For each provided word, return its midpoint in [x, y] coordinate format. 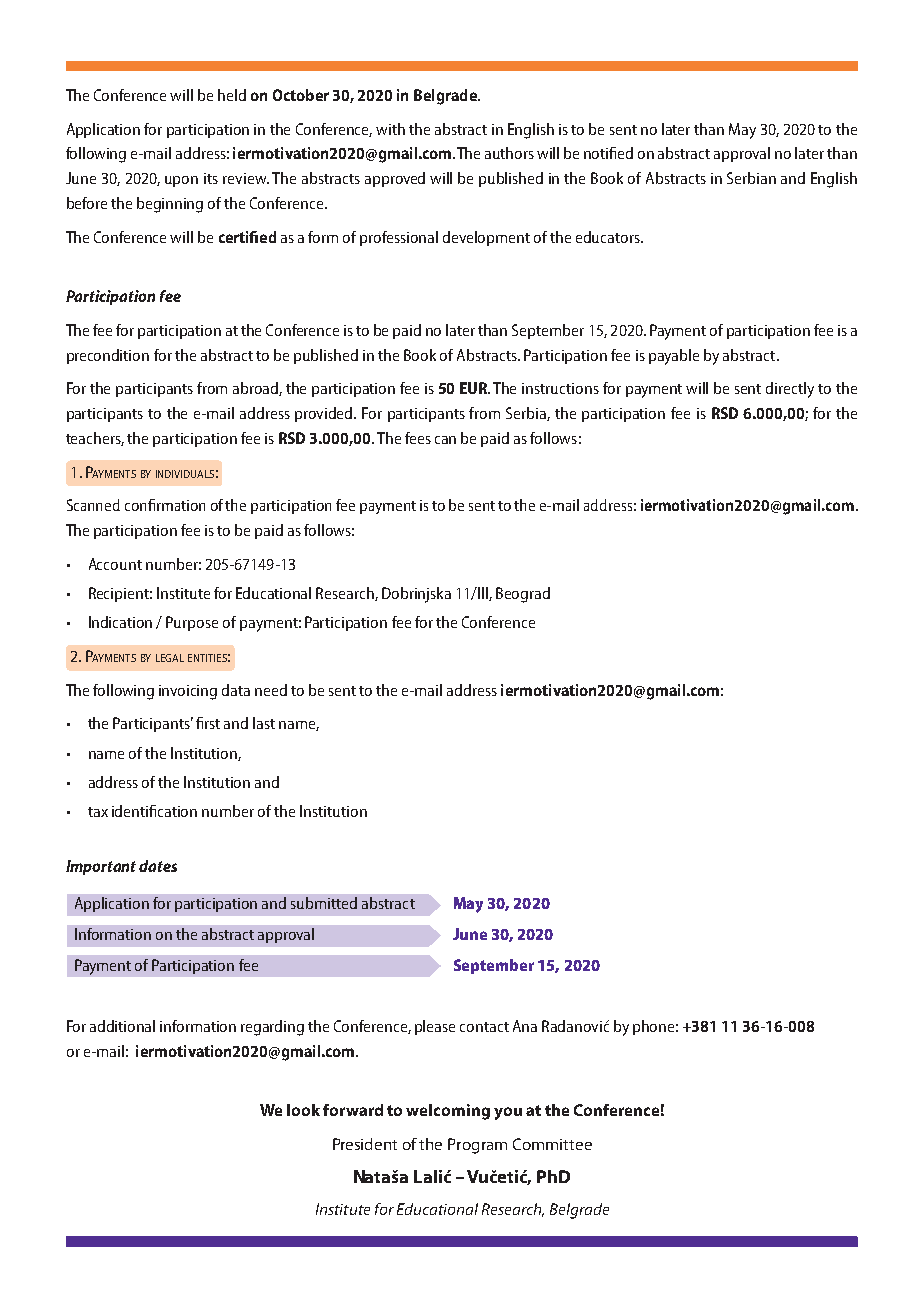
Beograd [523, 595]
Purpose [192, 623]
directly [790, 390]
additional [122, 1026]
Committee [552, 1144]
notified [608, 153]
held [232, 95]
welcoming [448, 1112]
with [390, 129]
